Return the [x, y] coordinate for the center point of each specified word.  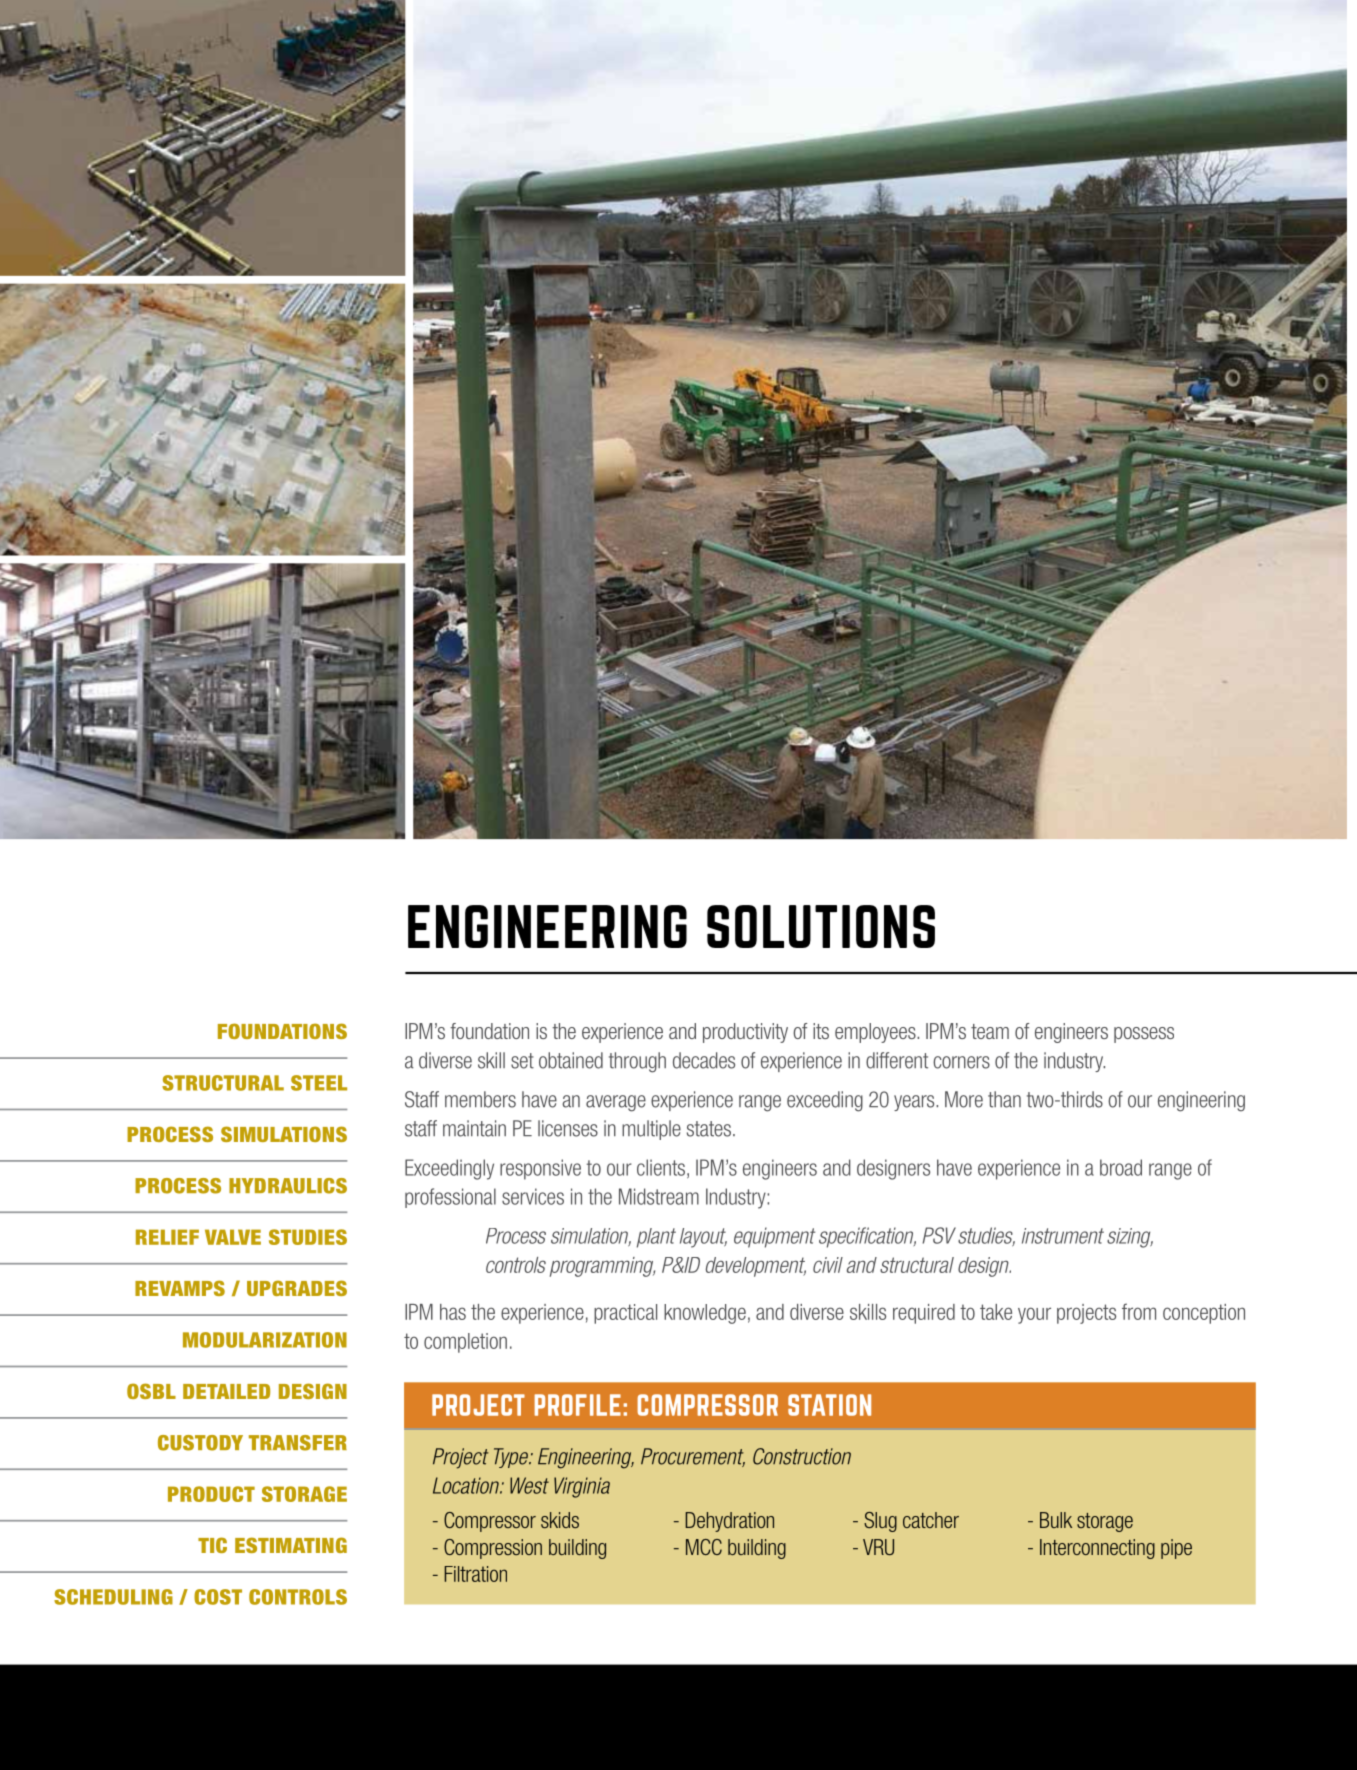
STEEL [319, 1083]
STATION [829, 1405]
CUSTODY [200, 1443]
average [616, 1103]
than [1004, 1099]
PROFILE [577, 1405]
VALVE [233, 1237]
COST [218, 1597]
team [990, 1031]
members [480, 1099]
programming [602, 1267]
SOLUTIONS [821, 926]
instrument [1063, 1236]
